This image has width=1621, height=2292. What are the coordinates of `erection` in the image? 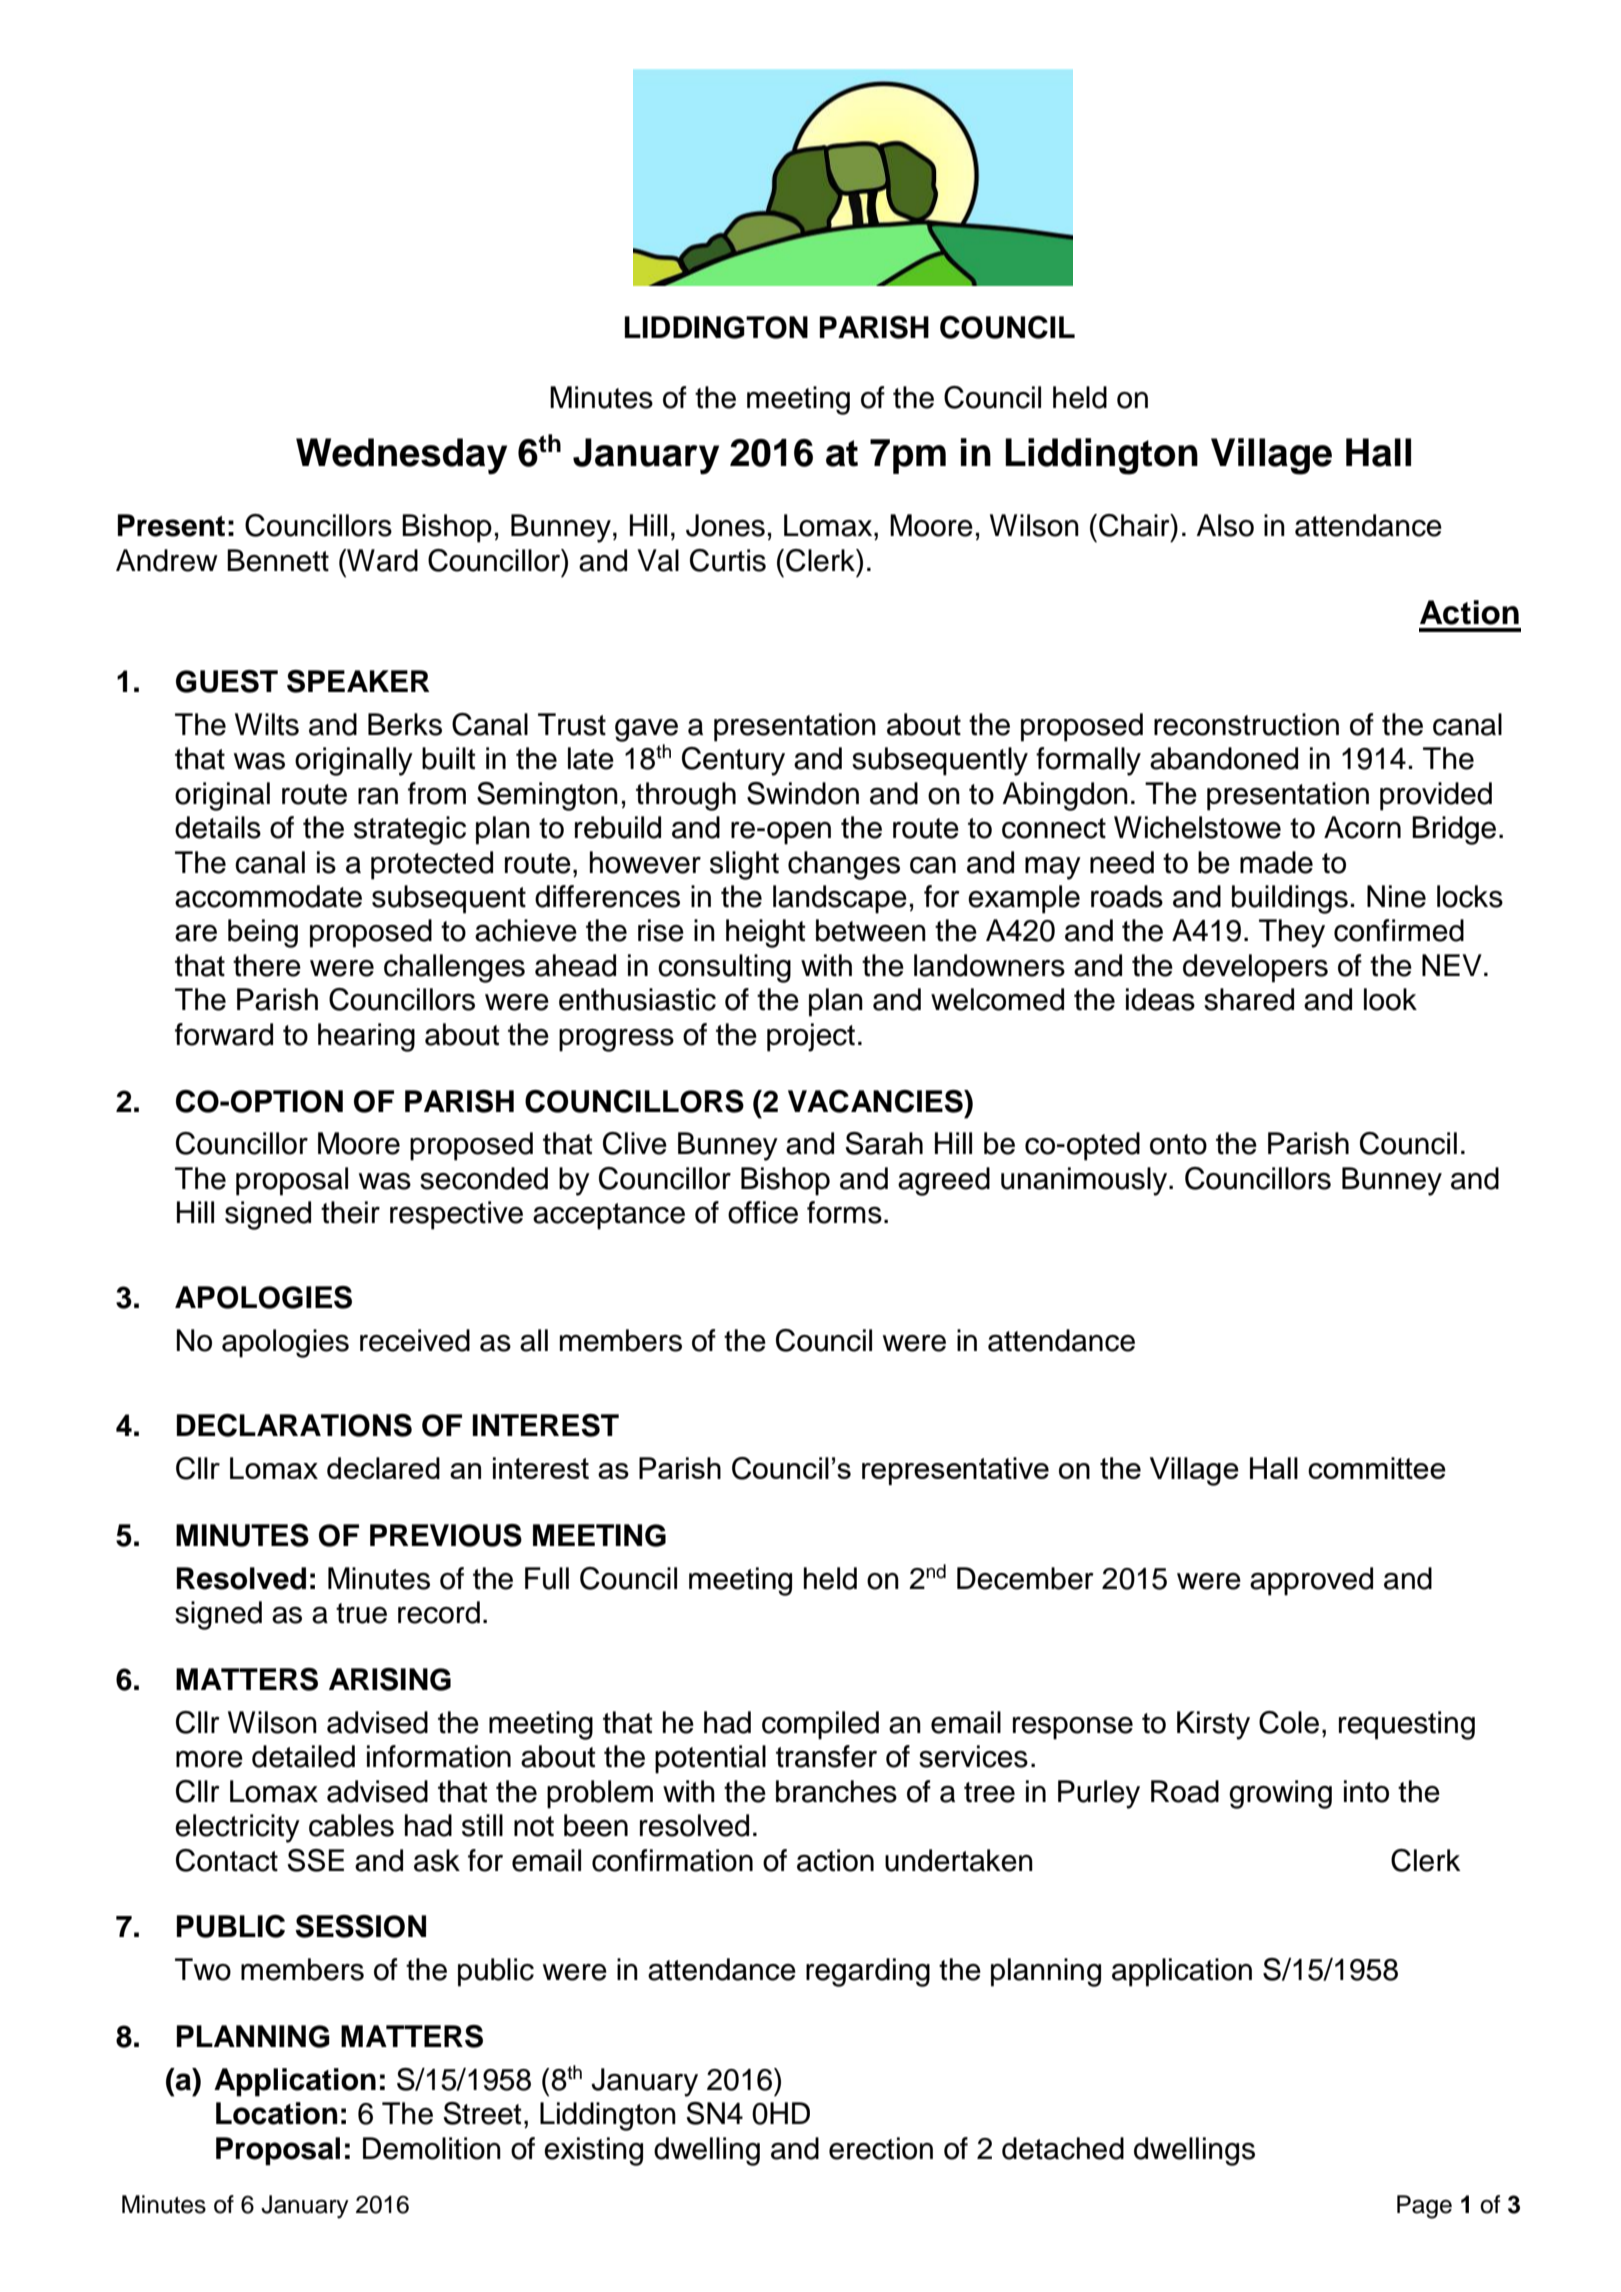 It's located at (881, 2148).
